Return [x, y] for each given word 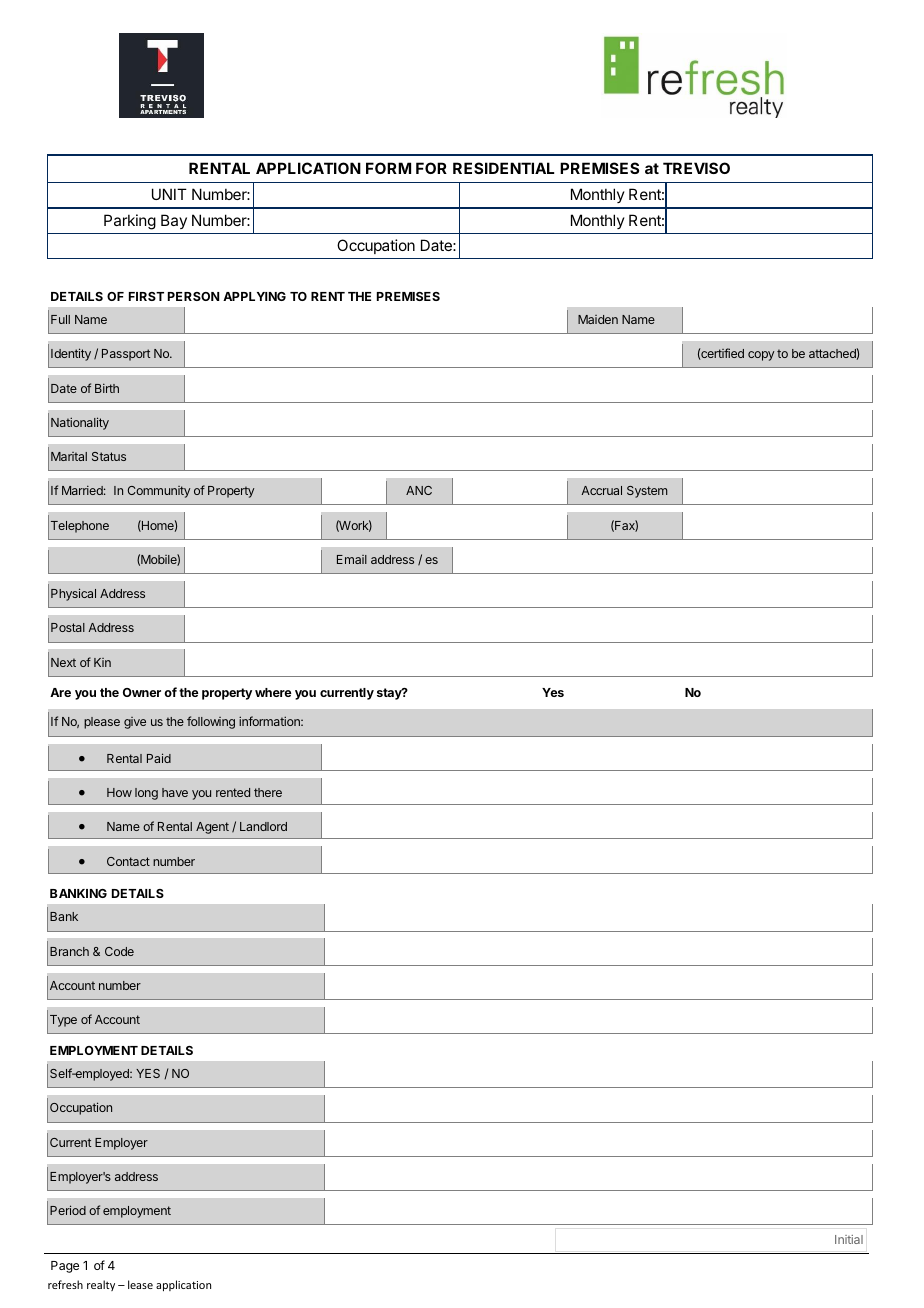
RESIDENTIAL [503, 168]
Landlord [263, 826]
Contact [128, 861]
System [647, 492]
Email [352, 559]
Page [65, 1267]
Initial [849, 1239]
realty [101, 1285]
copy [761, 356]
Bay [174, 221]
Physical [73, 594]
